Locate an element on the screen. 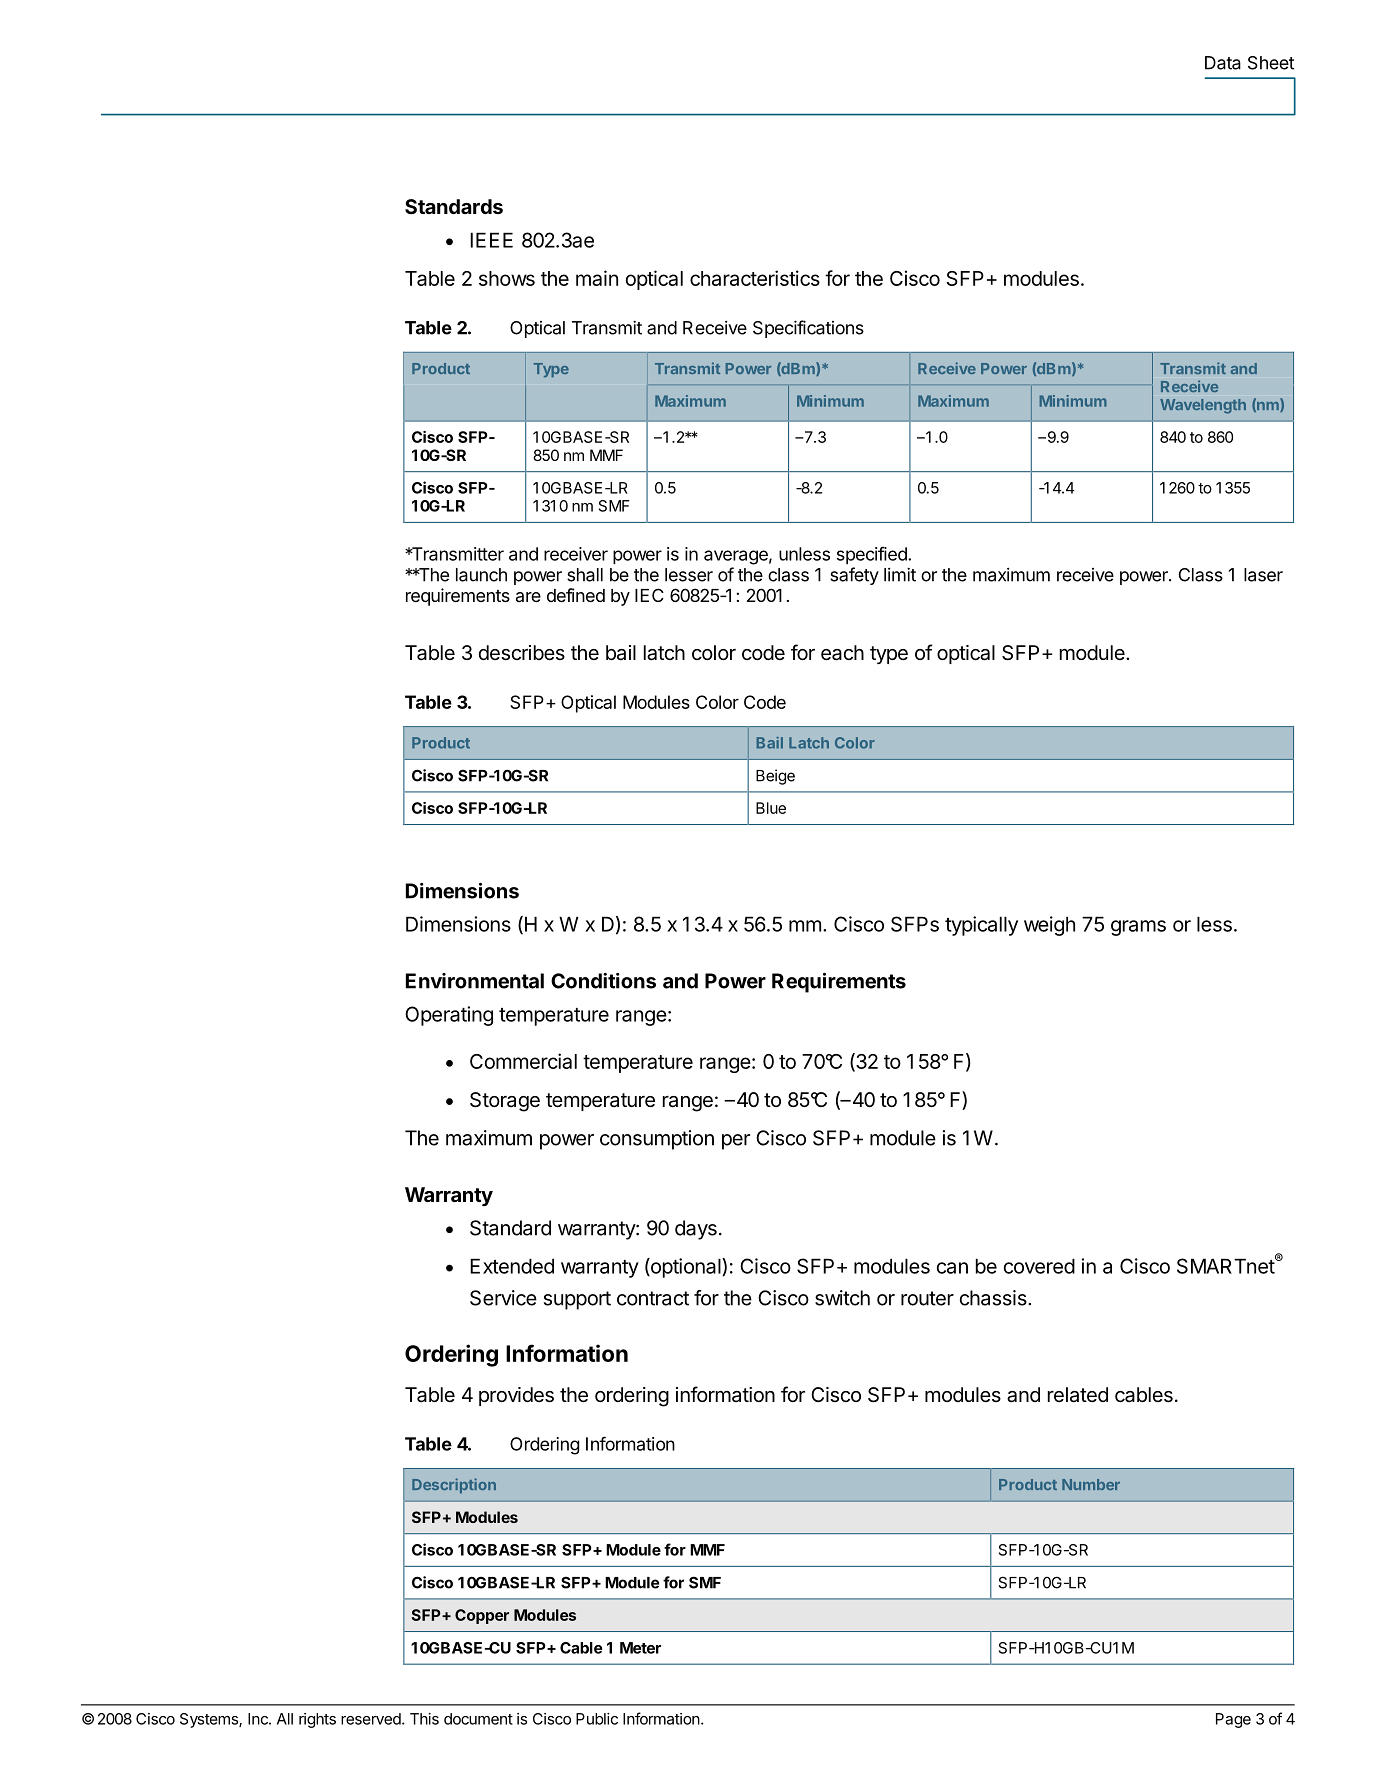  Data is located at coordinates (1223, 63).
